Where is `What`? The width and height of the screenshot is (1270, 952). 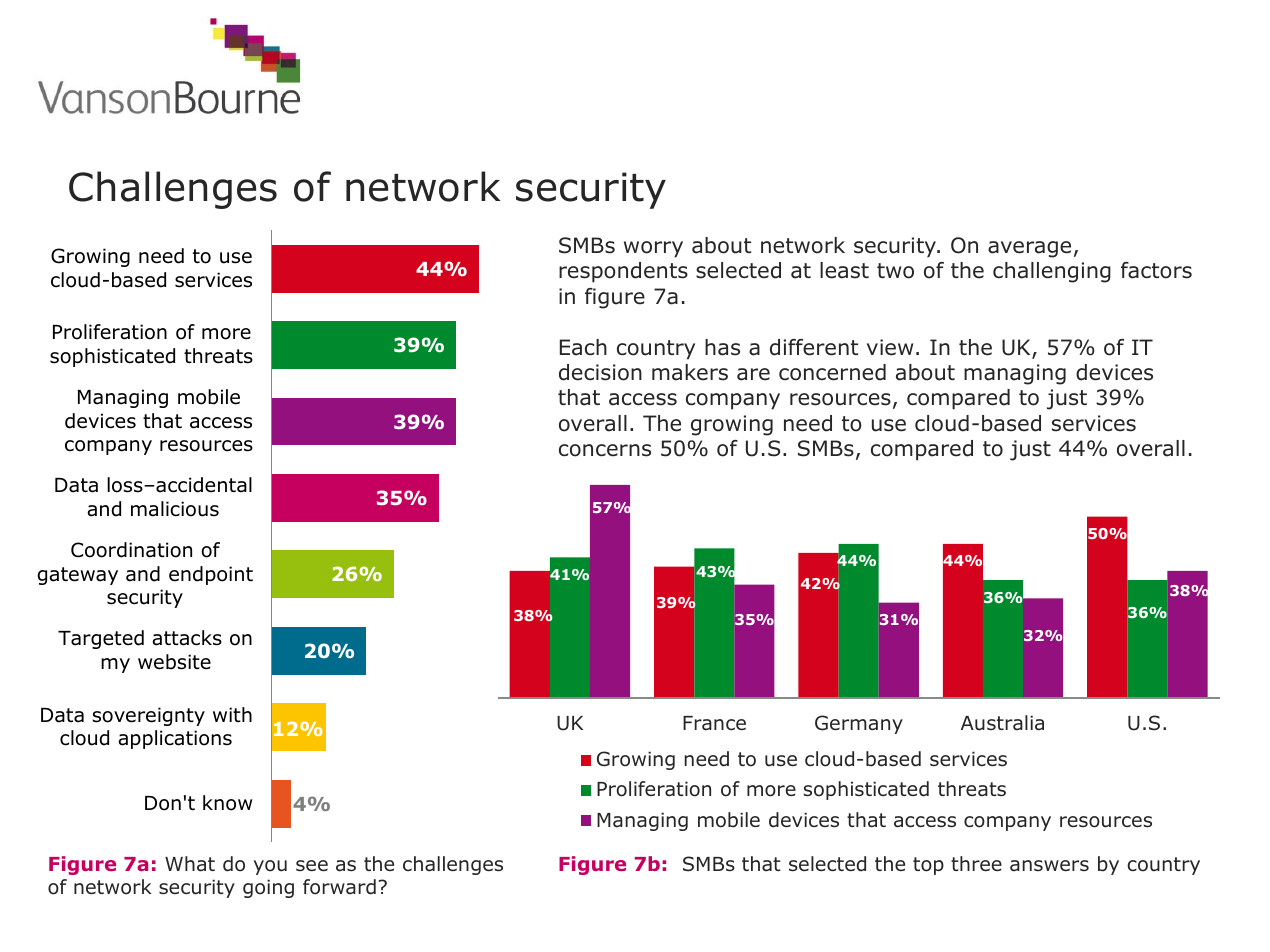 What is located at coordinates (190, 864).
